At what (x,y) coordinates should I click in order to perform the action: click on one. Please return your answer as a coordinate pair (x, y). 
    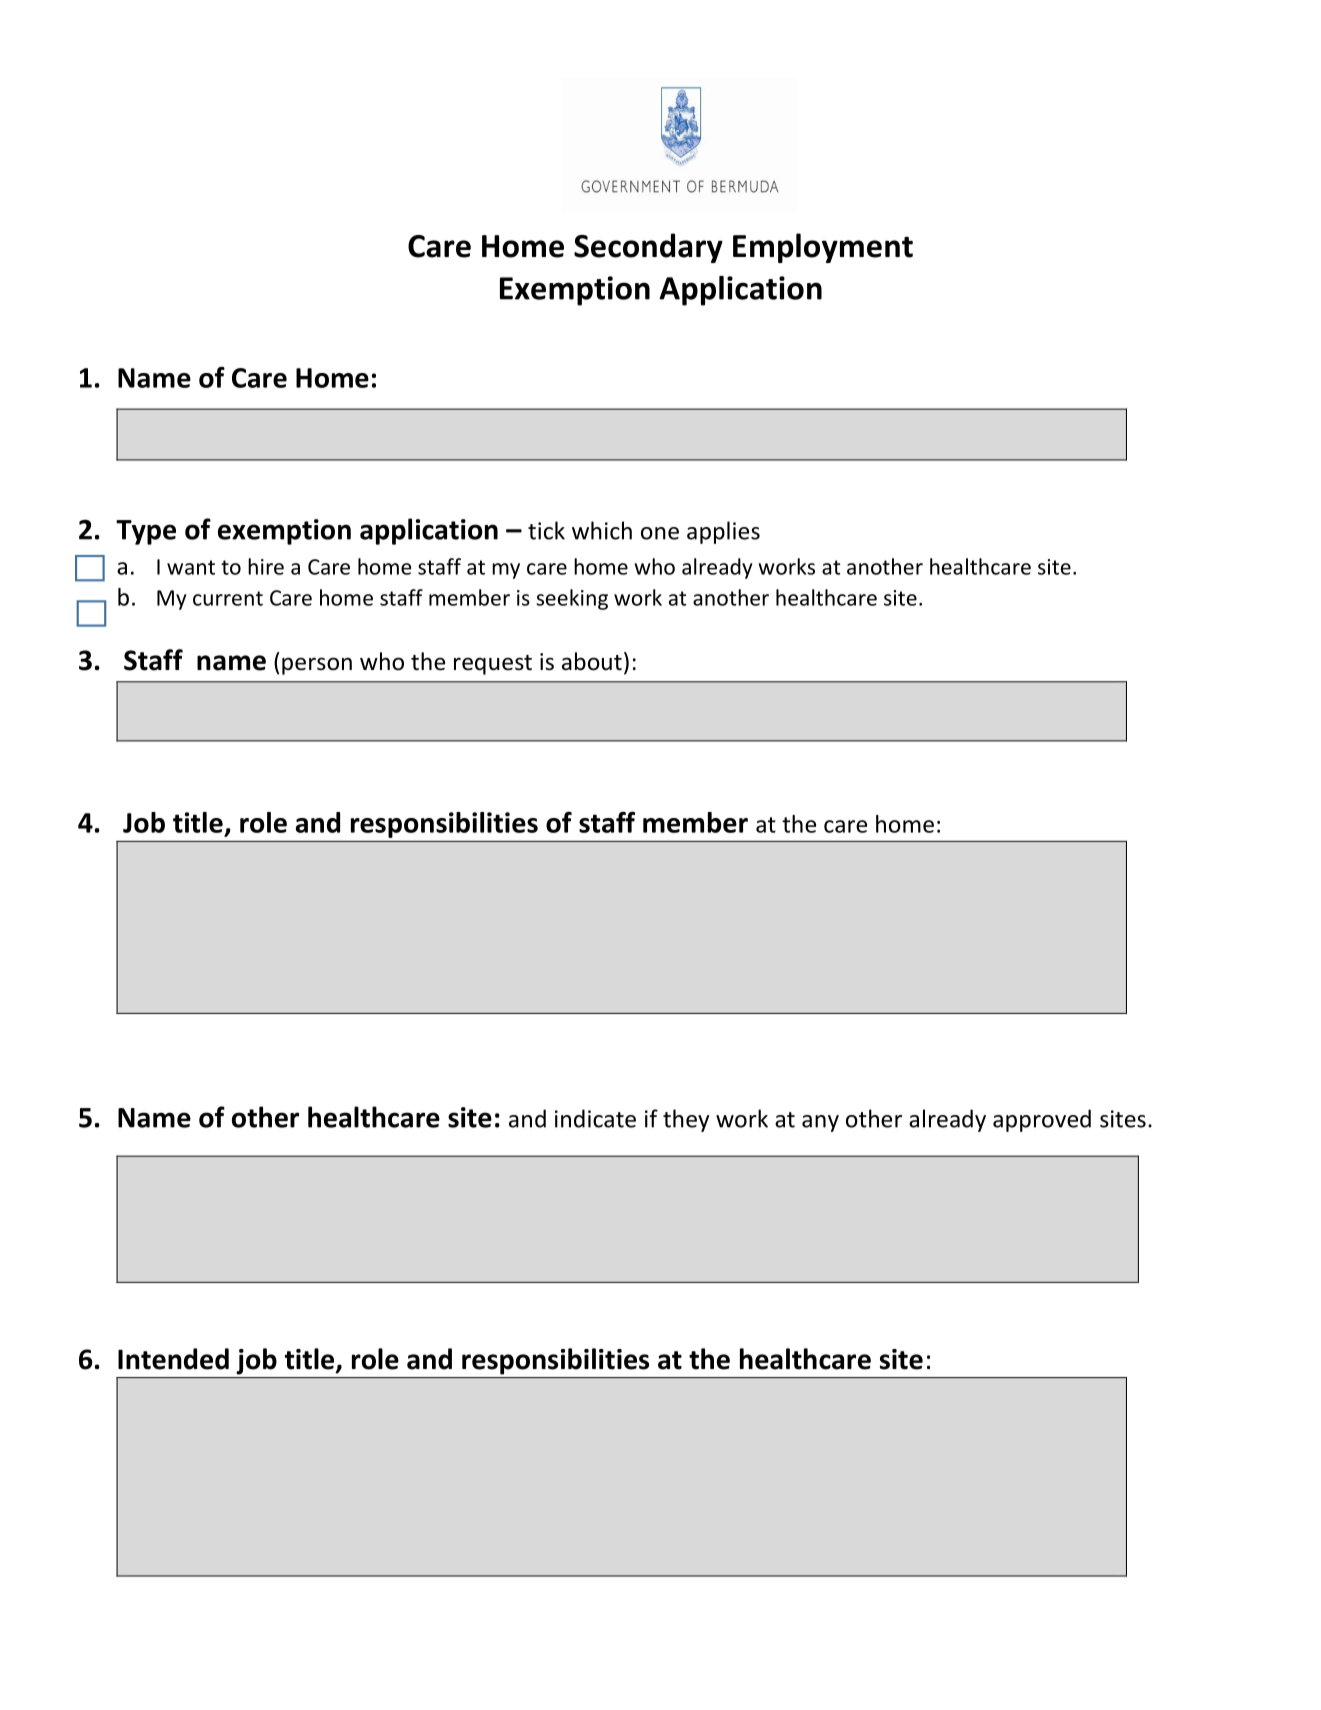
    Looking at the image, I should click on (660, 533).
